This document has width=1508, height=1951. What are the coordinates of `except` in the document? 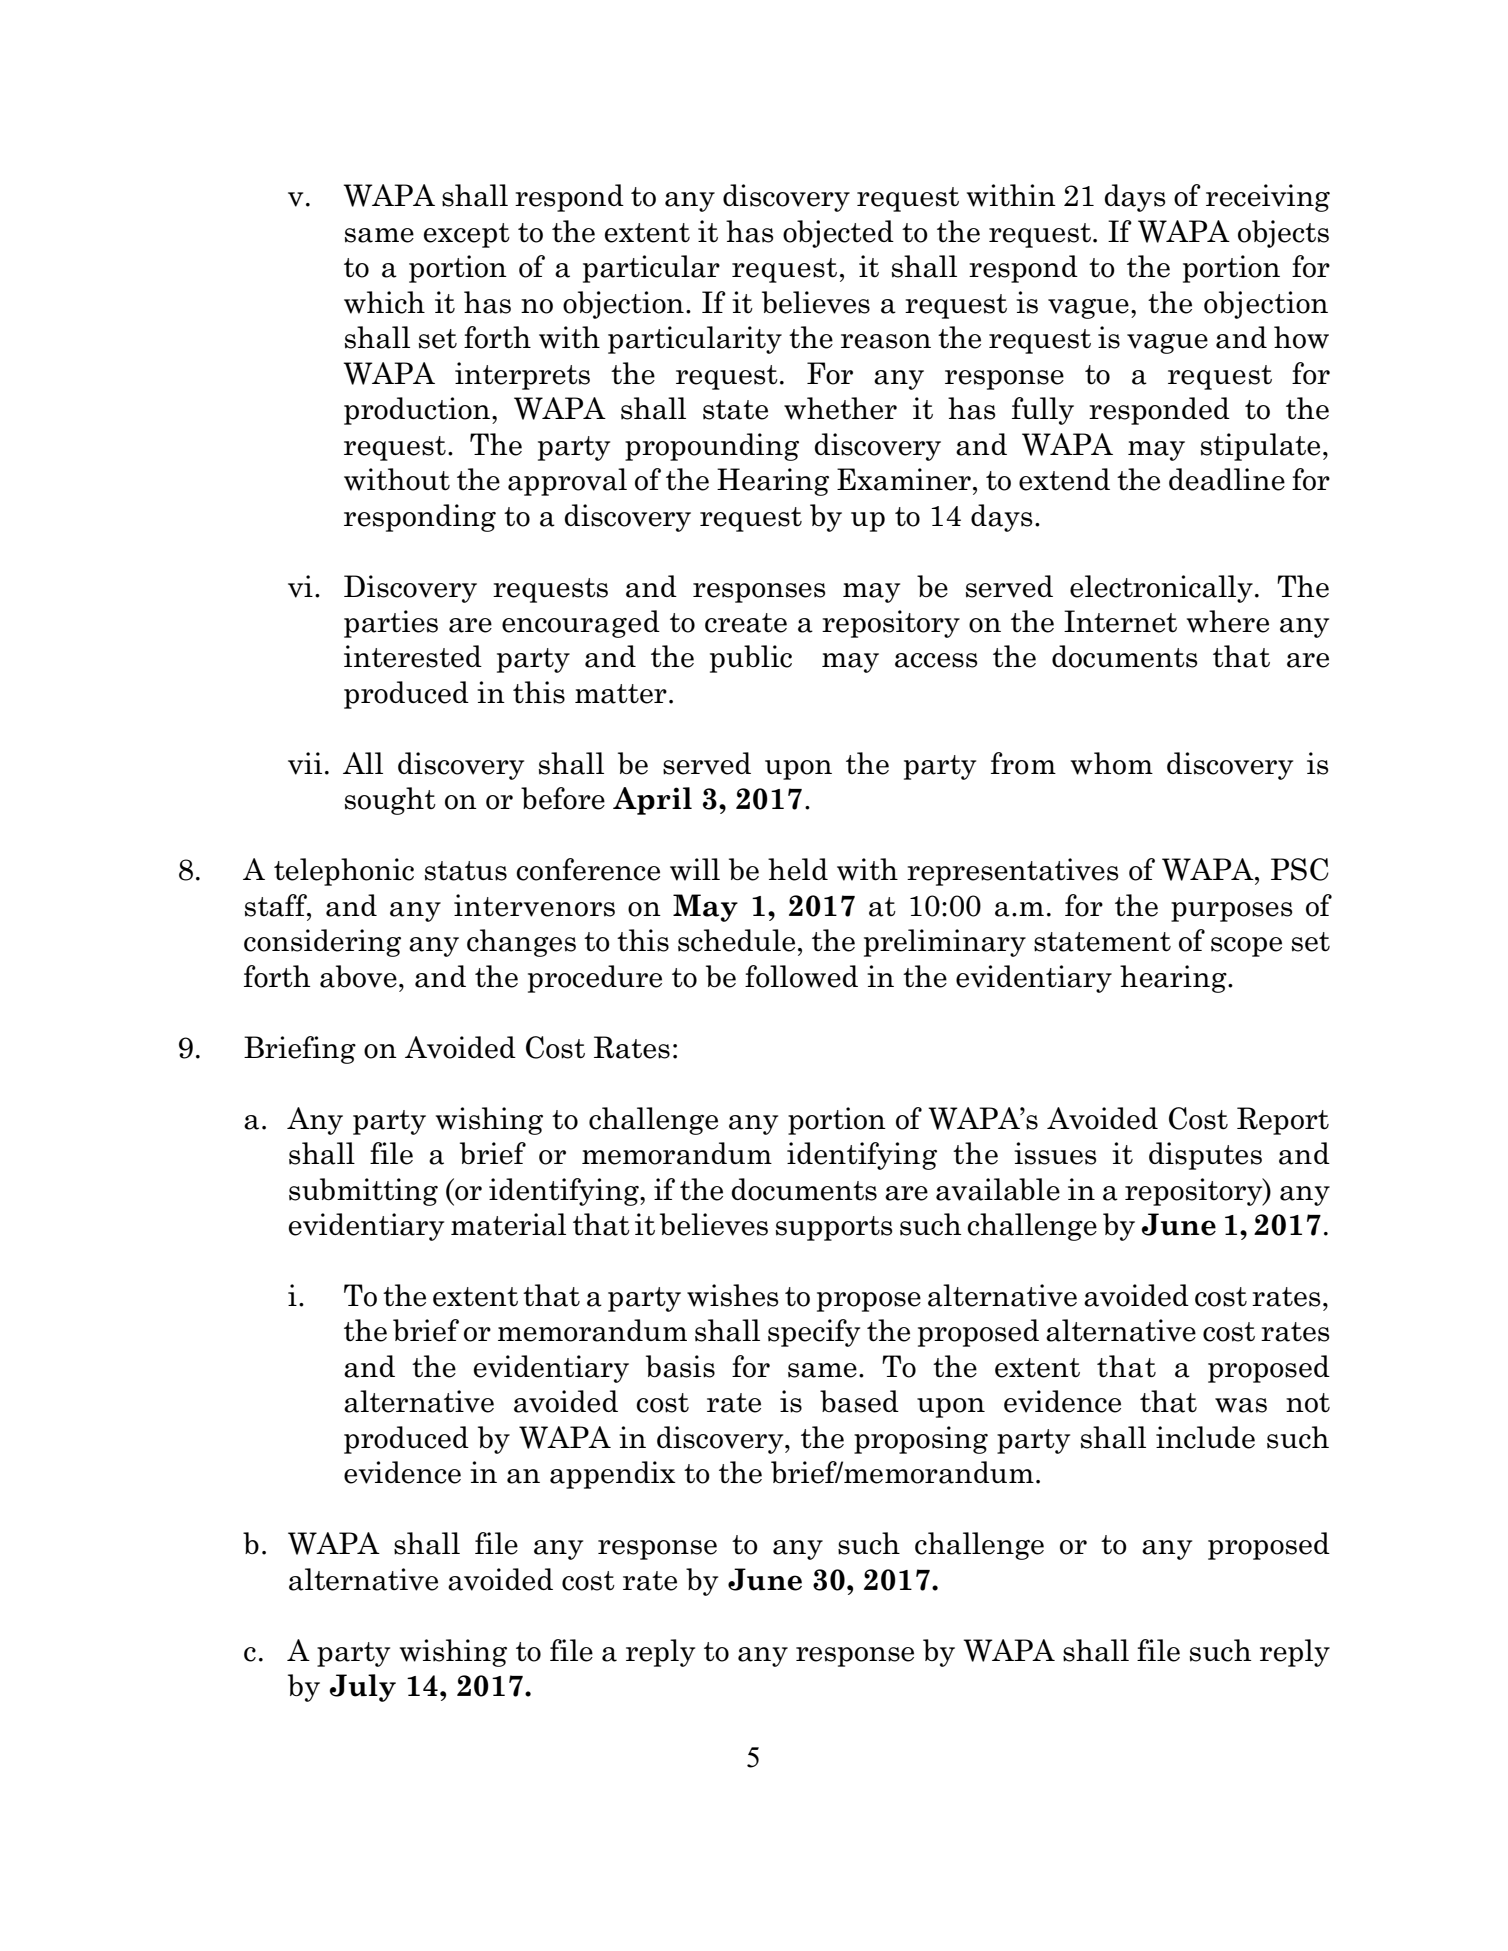 It's located at (467, 235).
